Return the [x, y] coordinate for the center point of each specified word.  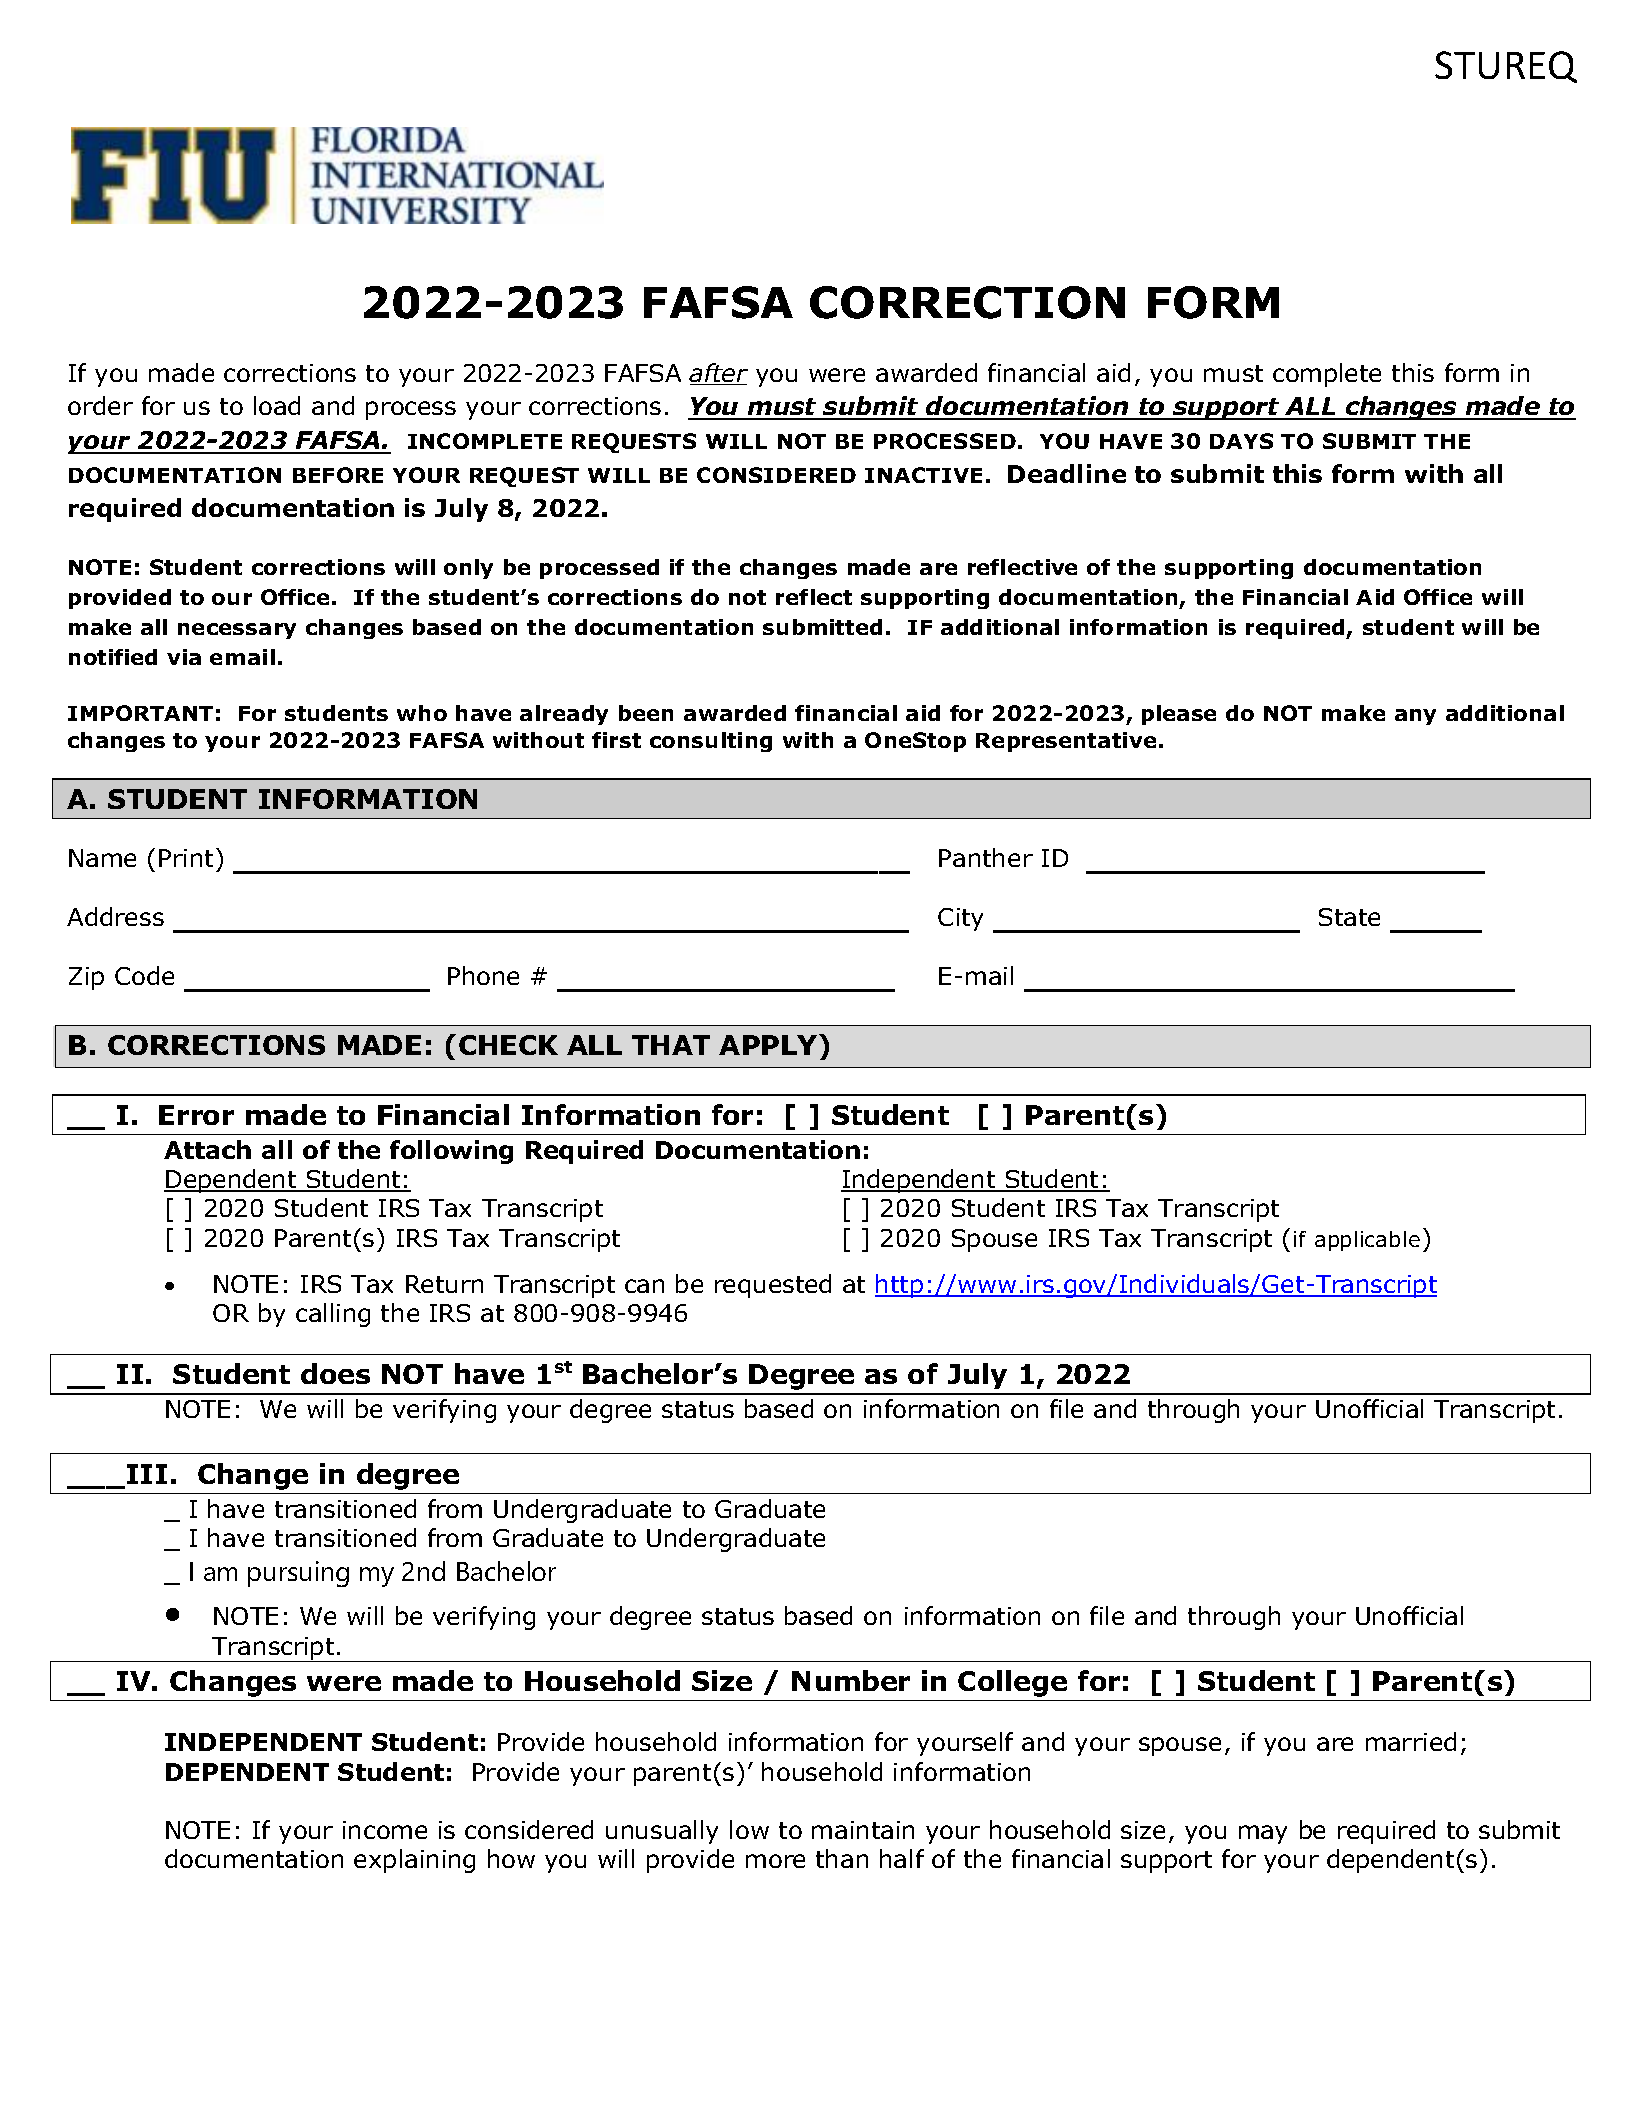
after [718, 374]
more [775, 1861]
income [385, 1830]
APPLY [769, 1044]
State [1349, 917]
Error [196, 1115]
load [277, 405]
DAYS [1241, 441]
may [1263, 1834]
